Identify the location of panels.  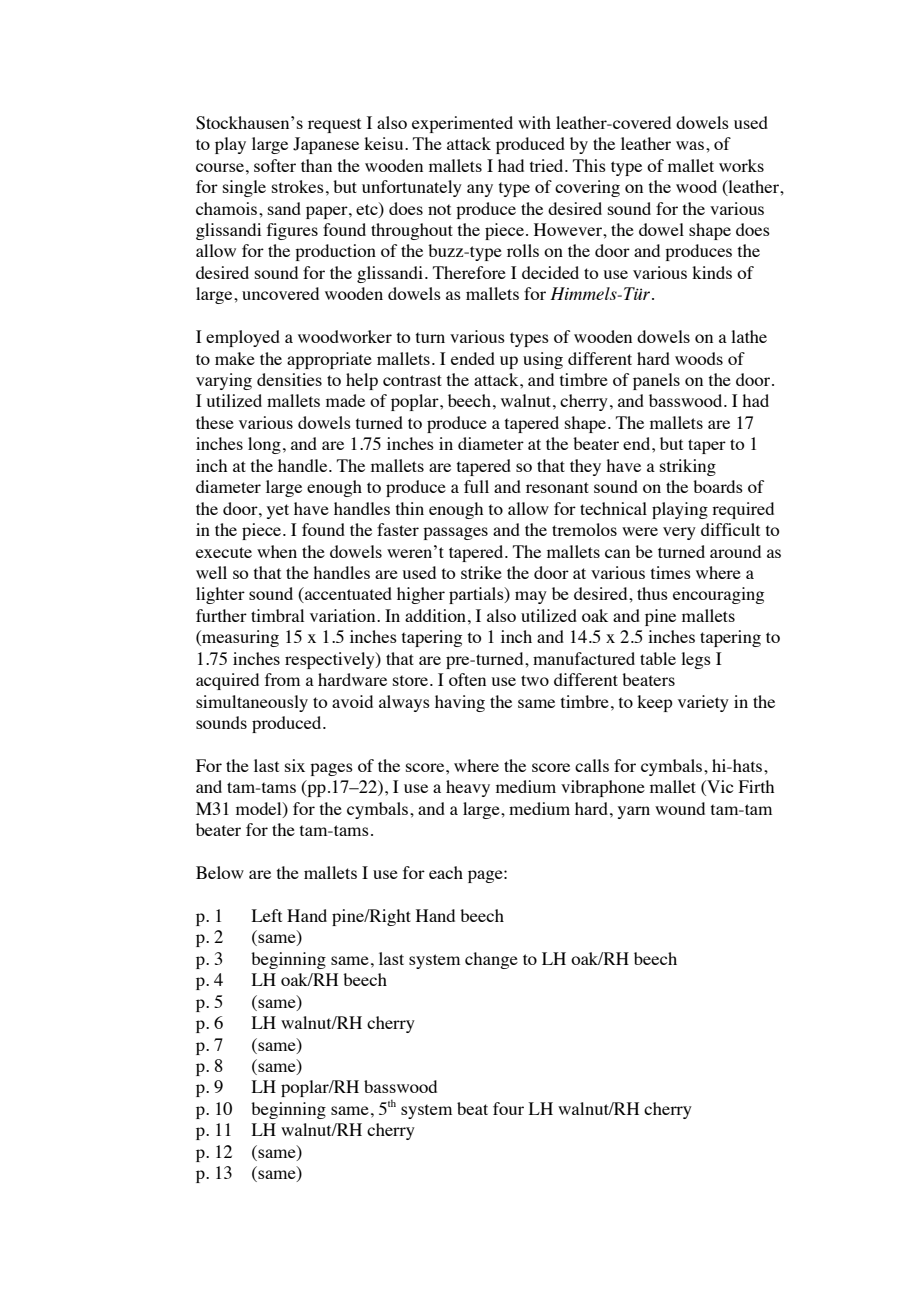
(656, 381).
